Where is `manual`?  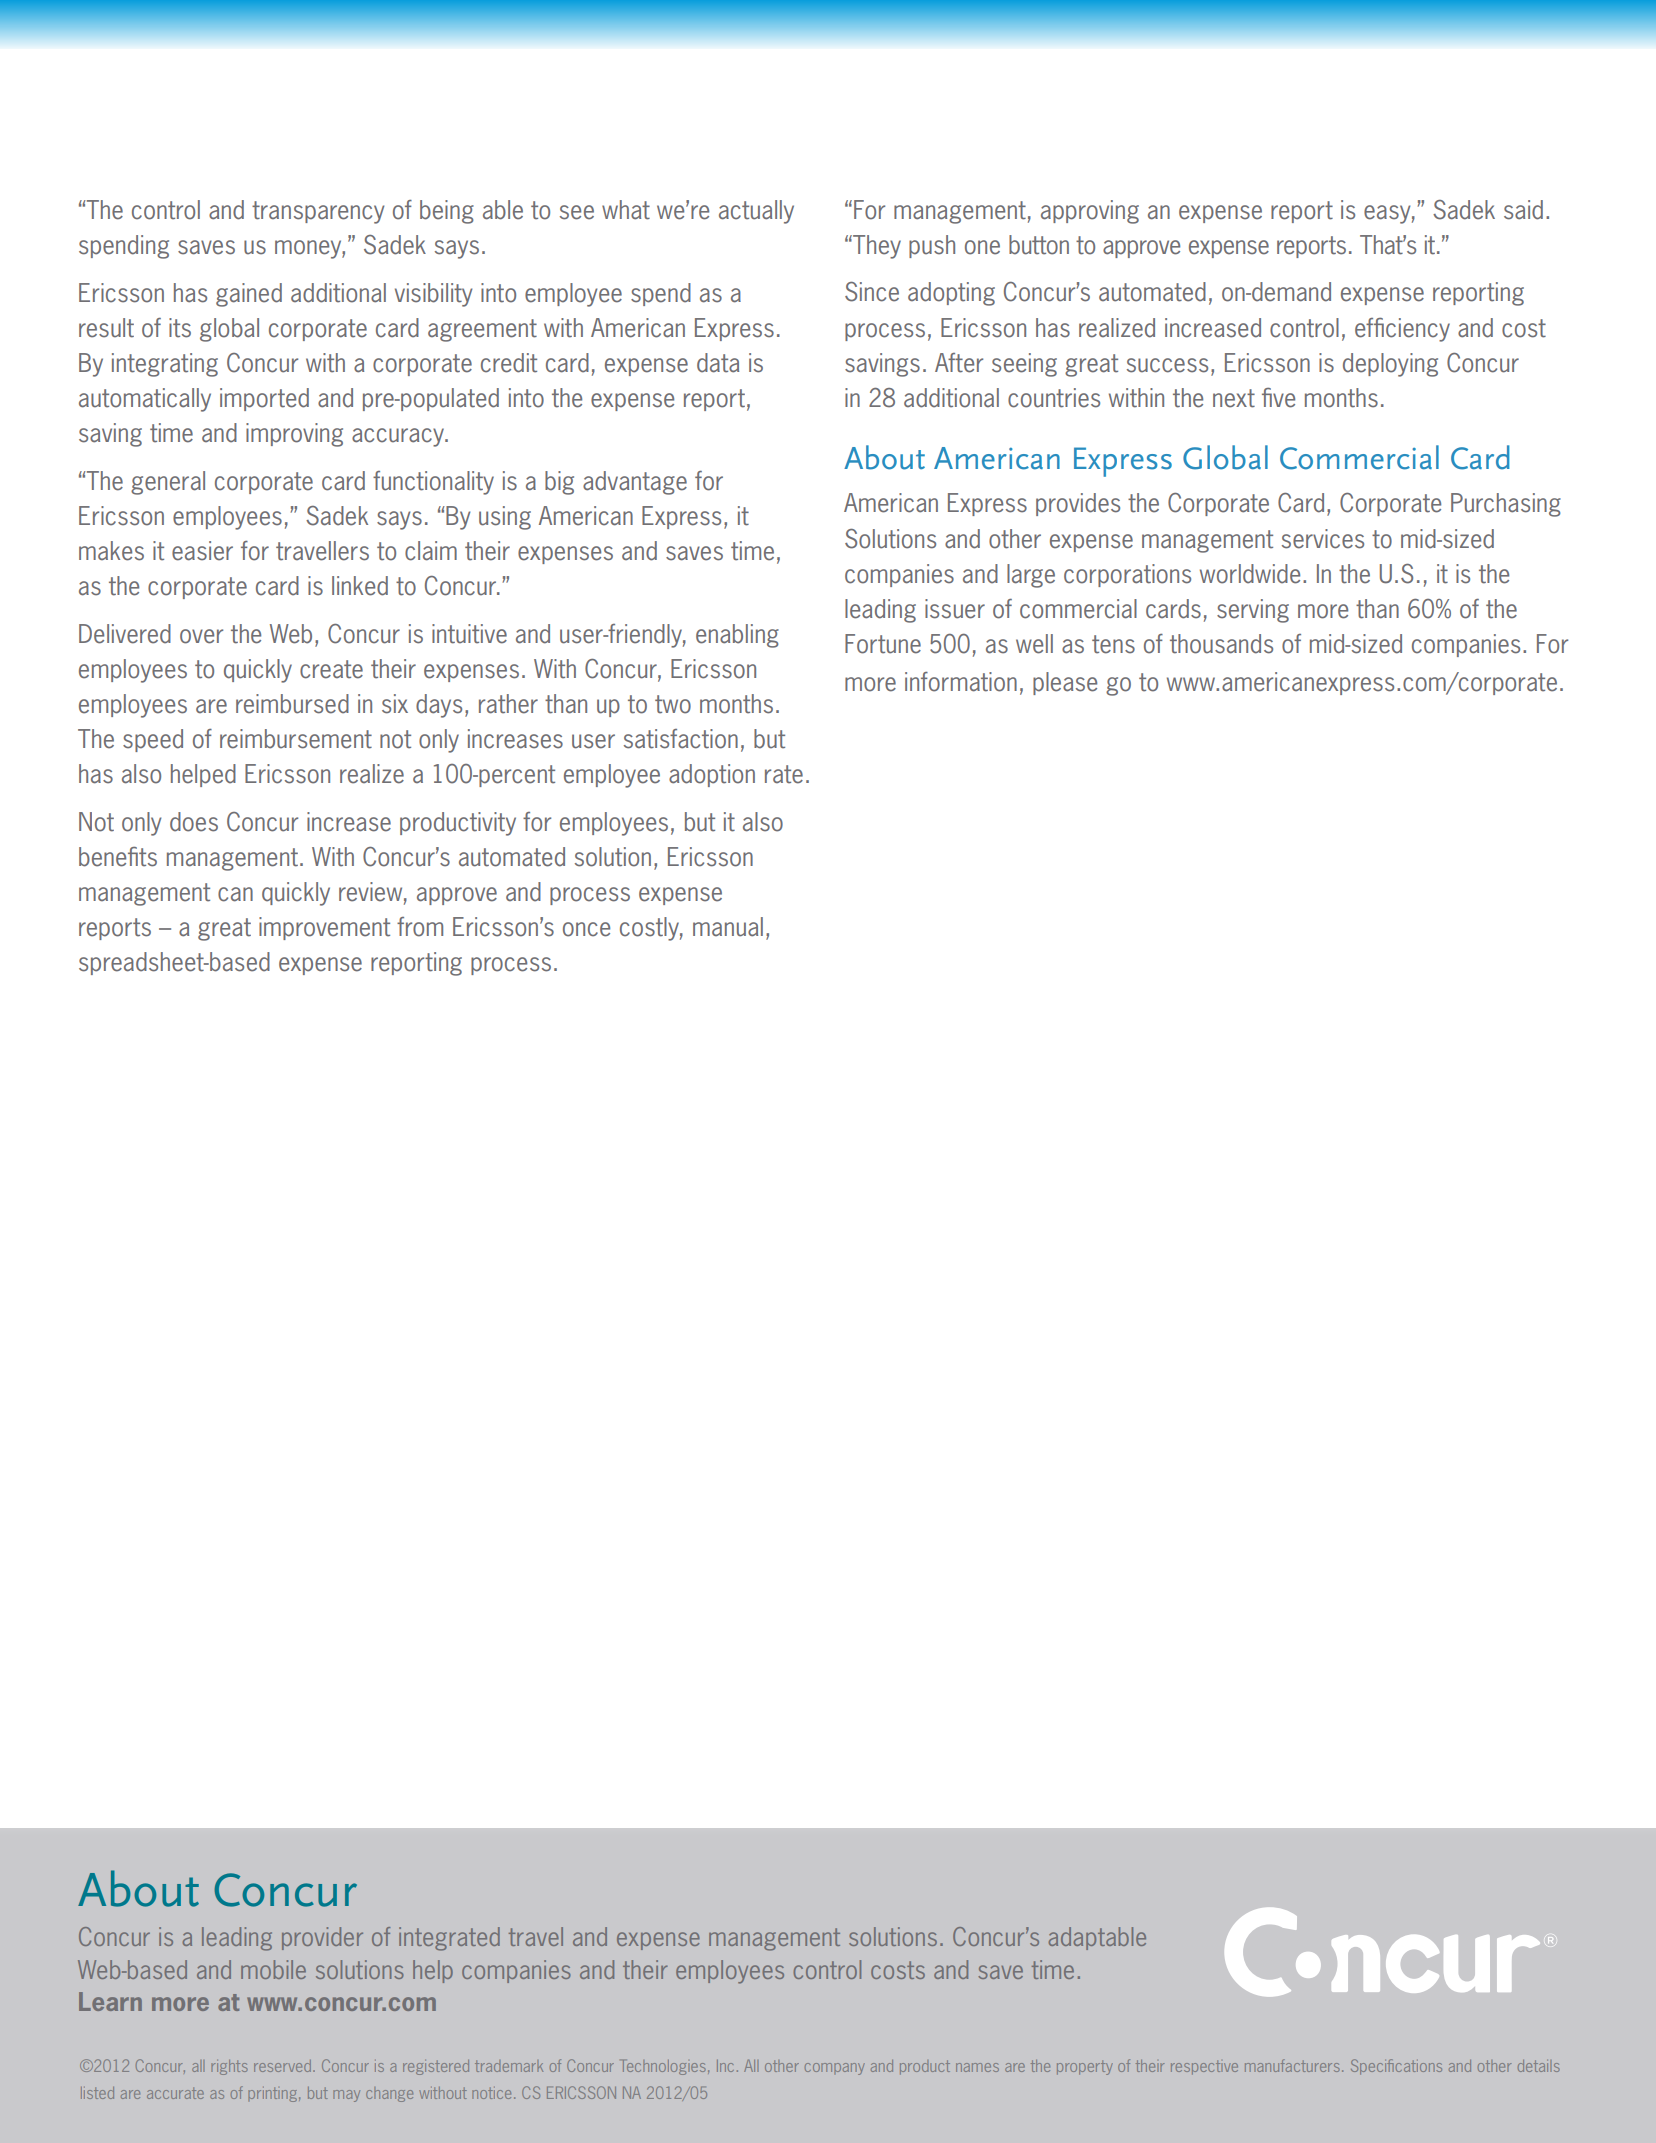
manual is located at coordinates (728, 927).
